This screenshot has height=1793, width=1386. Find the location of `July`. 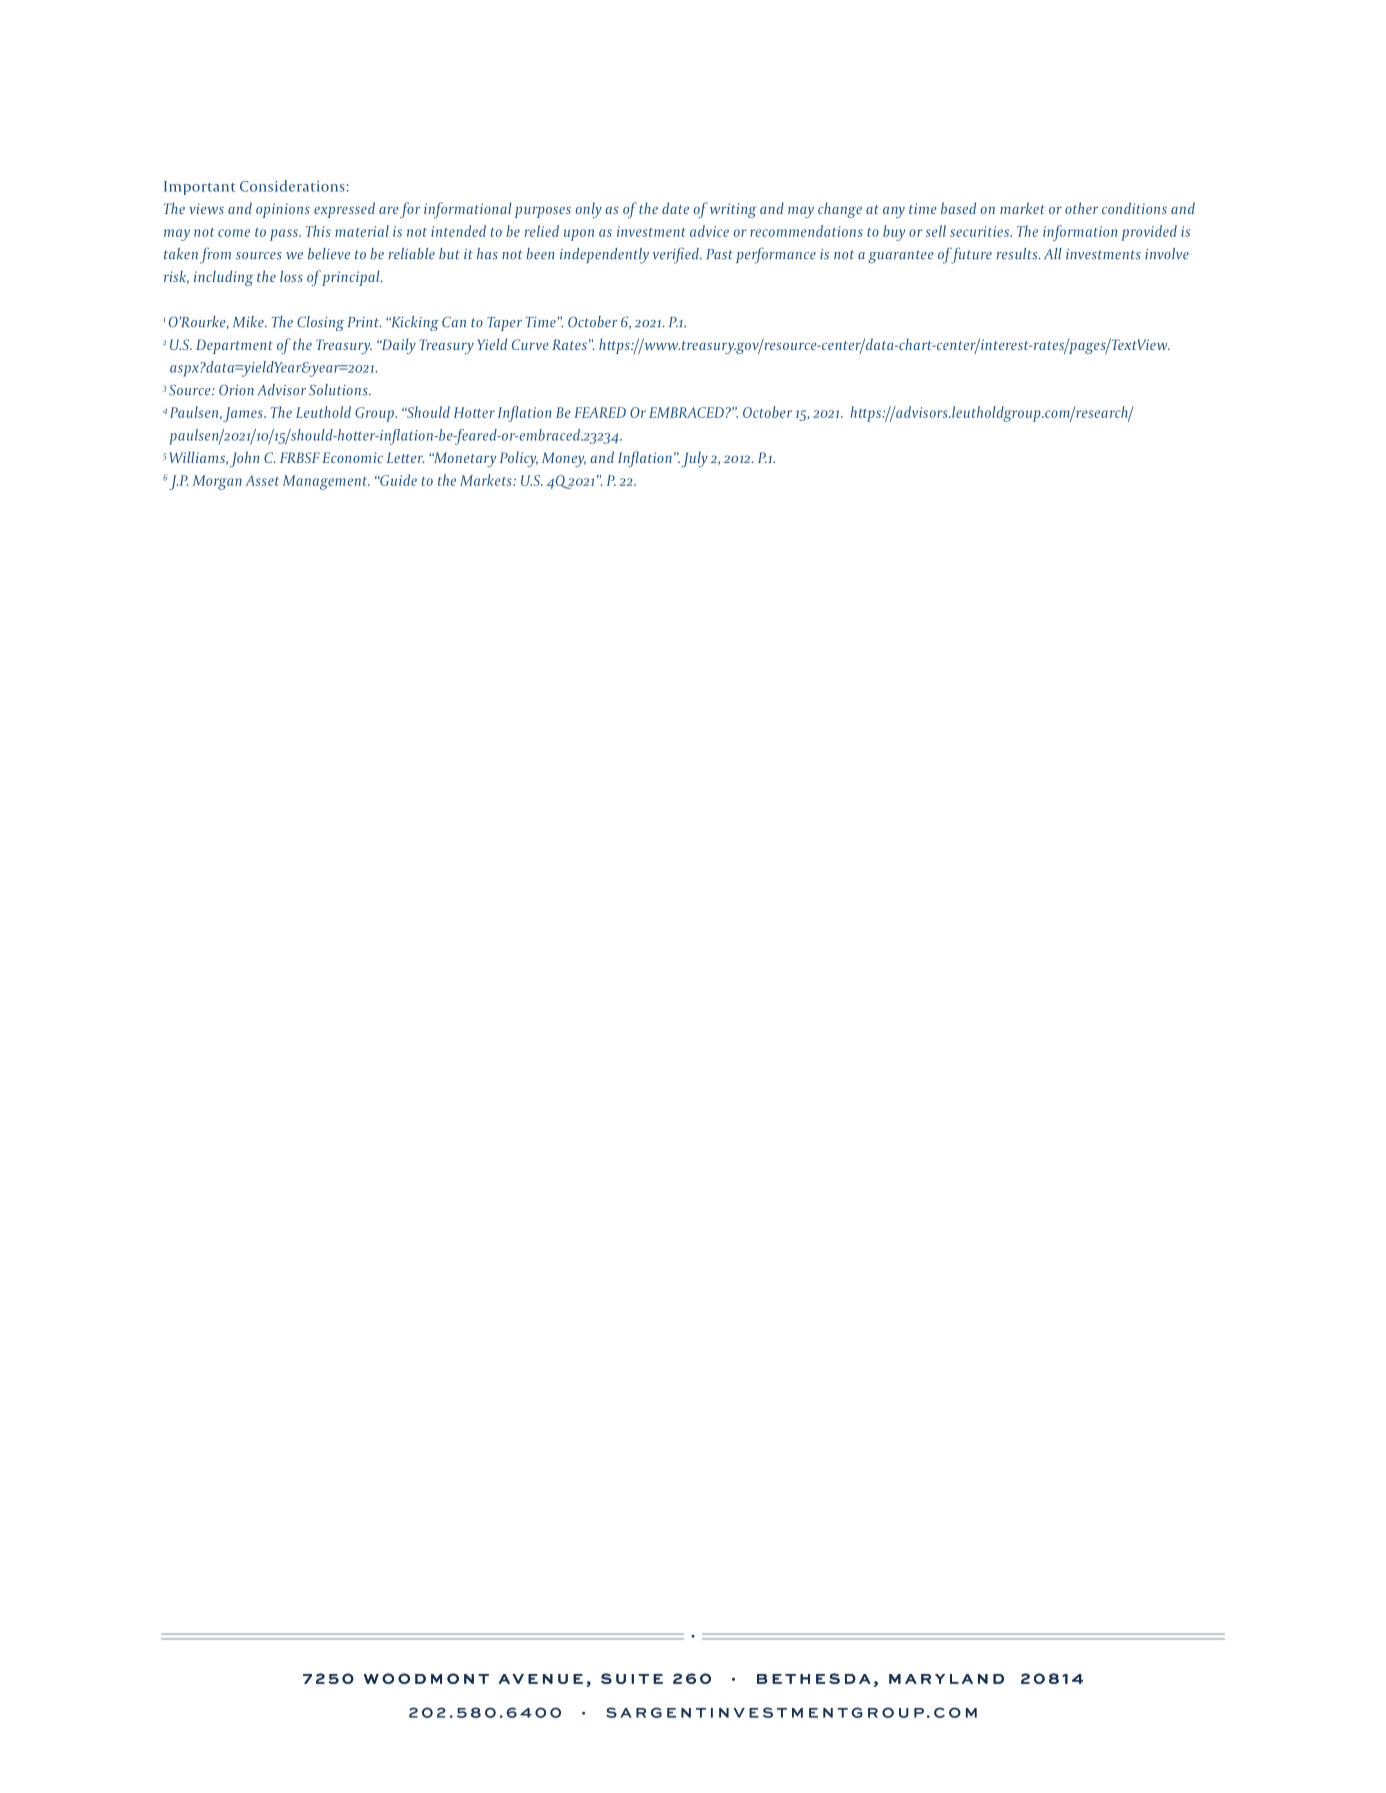

July is located at coordinates (694, 459).
